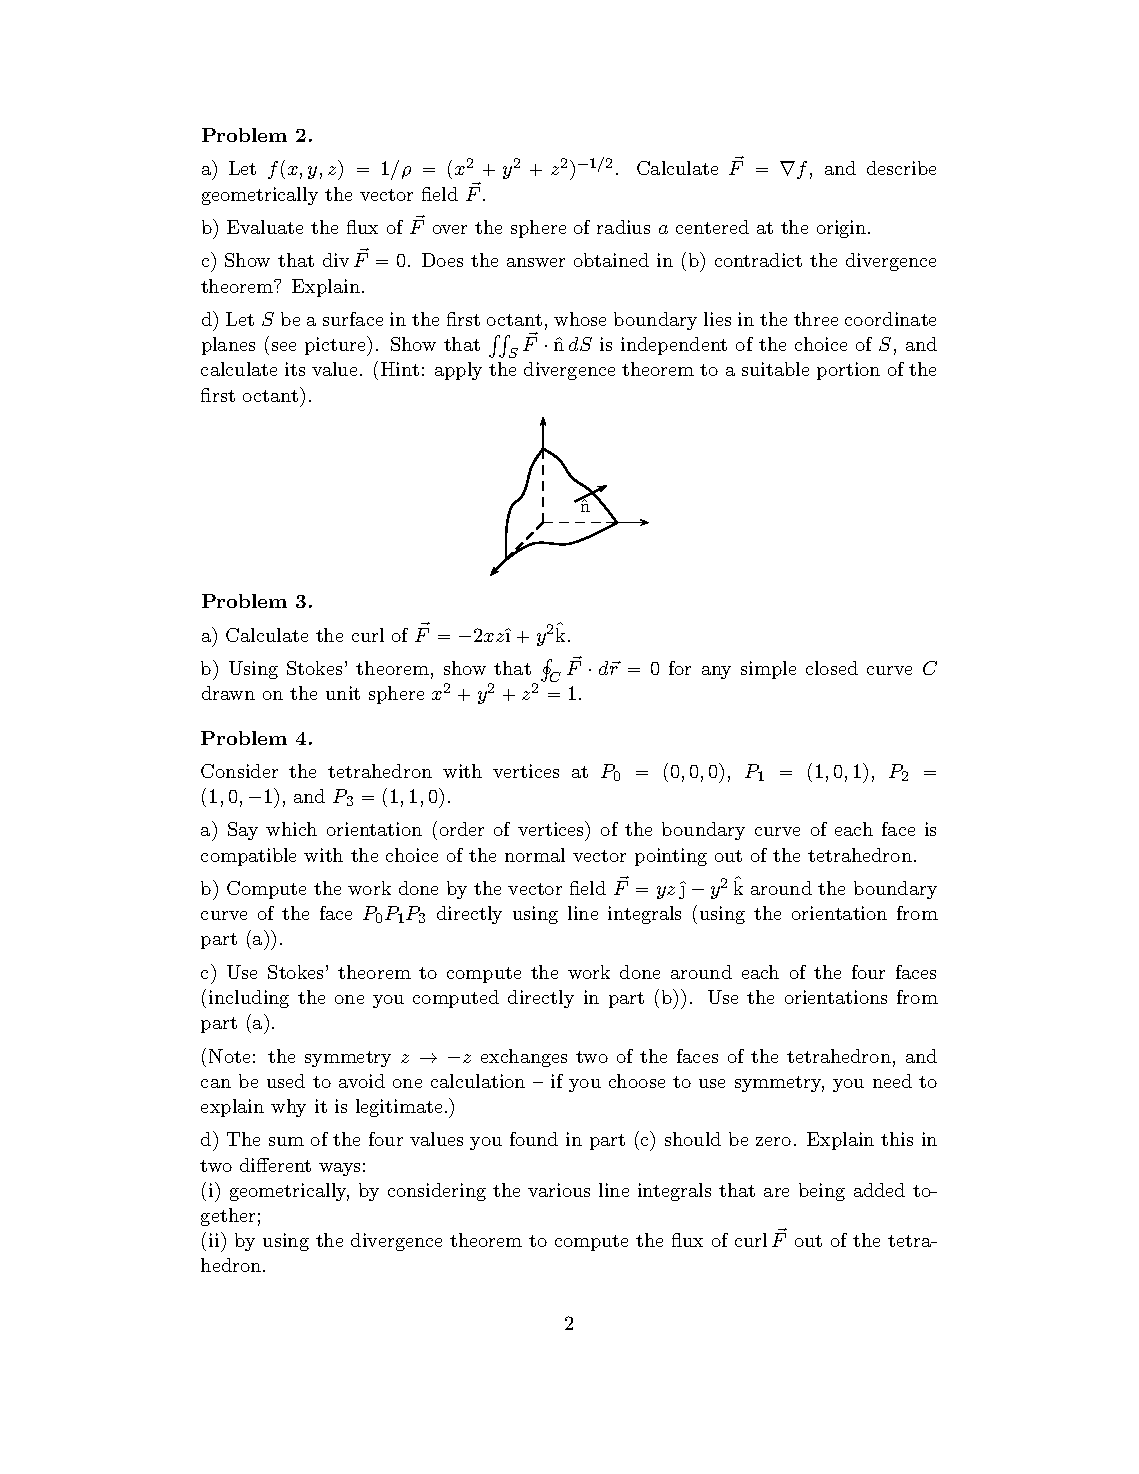  What do you see at coordinates (822, 1192) in the screenshot?
I see `being` at bounding box center [822, 1192].
